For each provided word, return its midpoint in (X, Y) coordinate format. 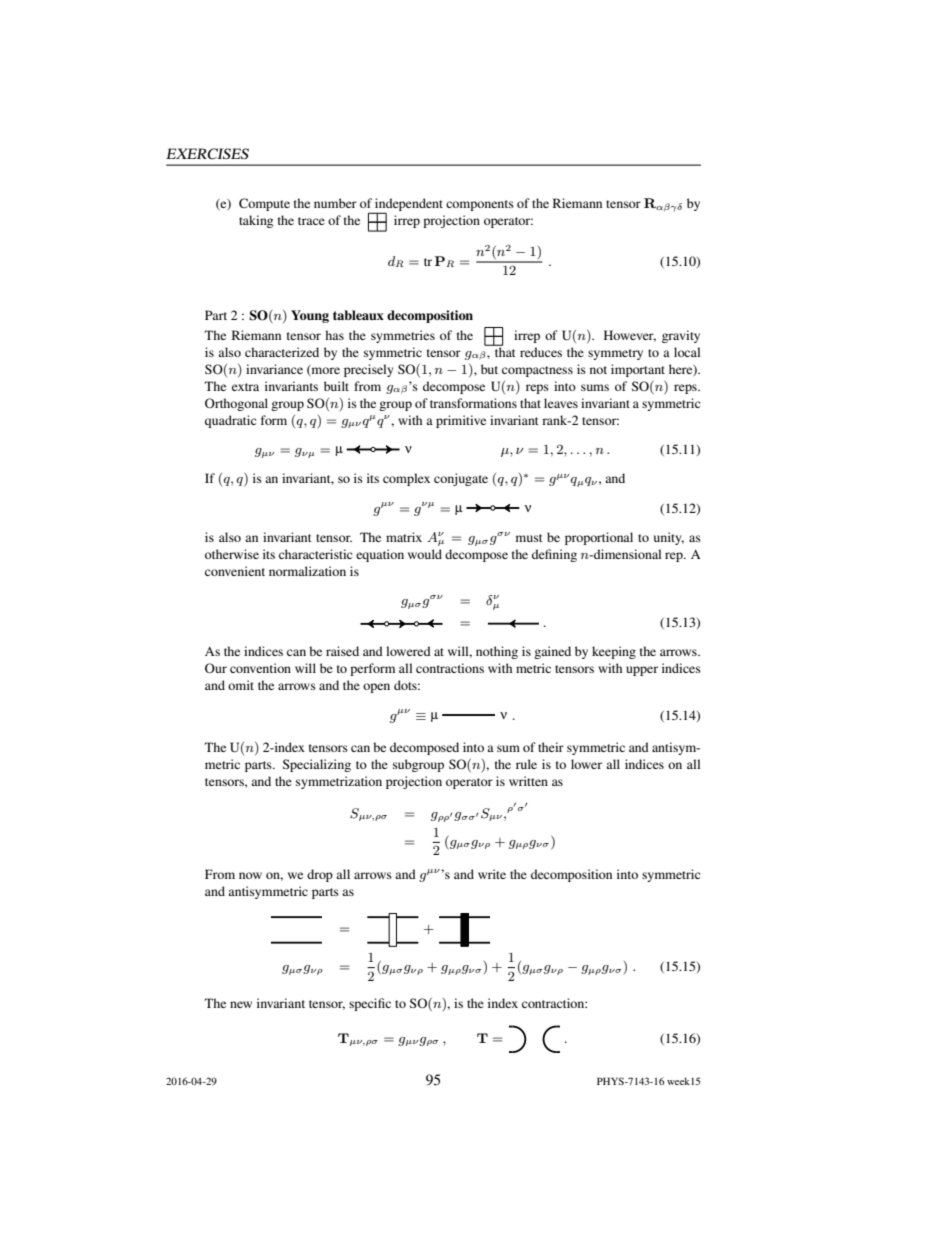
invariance (274, 369)
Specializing (317, 765)
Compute (264, 204)
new (241, 1004)
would (425, 554)
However (630, 336)
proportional (599, 538)
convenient (235, 571)
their (551, 747)
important (638, 370)
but (489, 369)
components (480, 205)
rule (526, 764)
